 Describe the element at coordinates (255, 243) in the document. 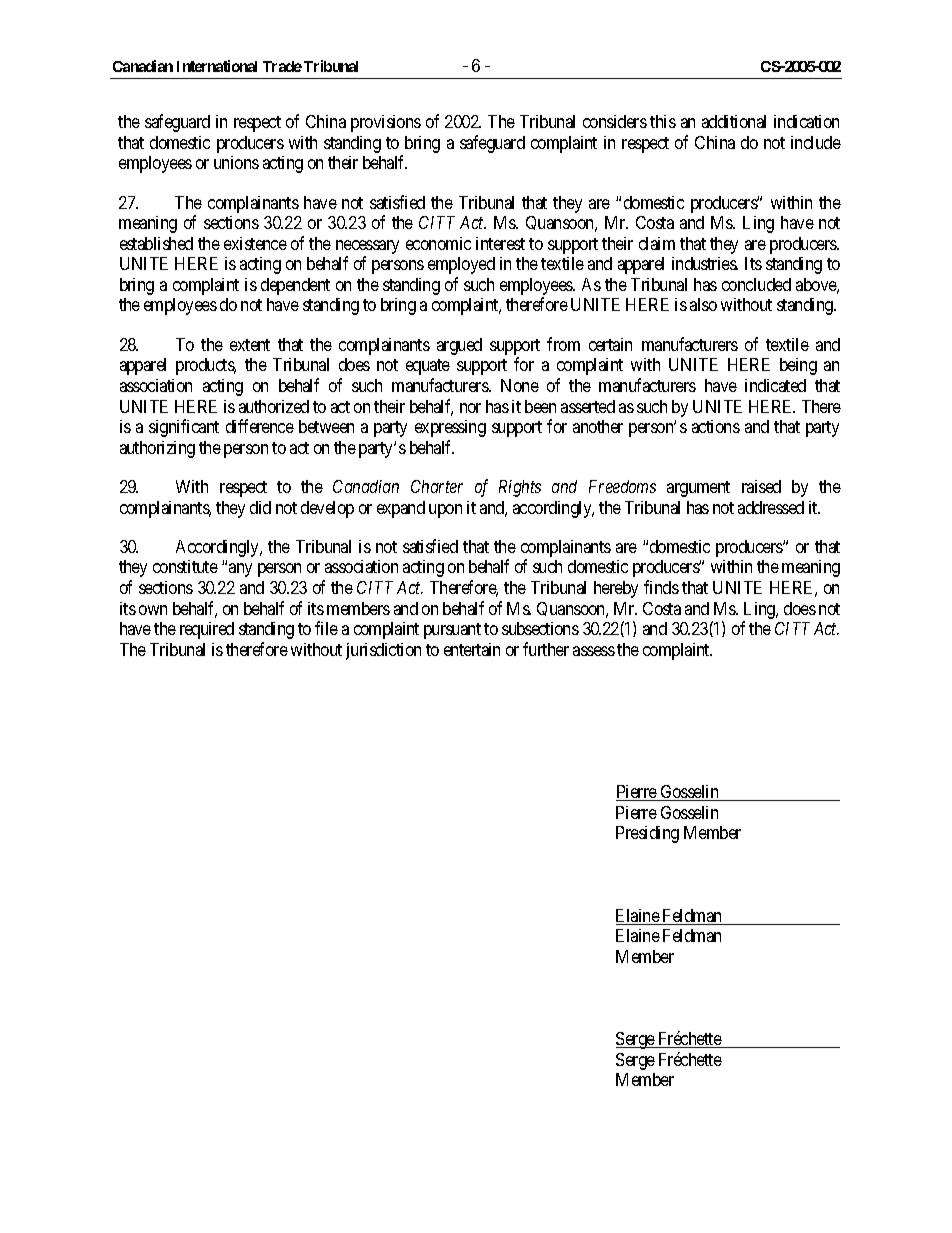

I see `existence` at that location.
